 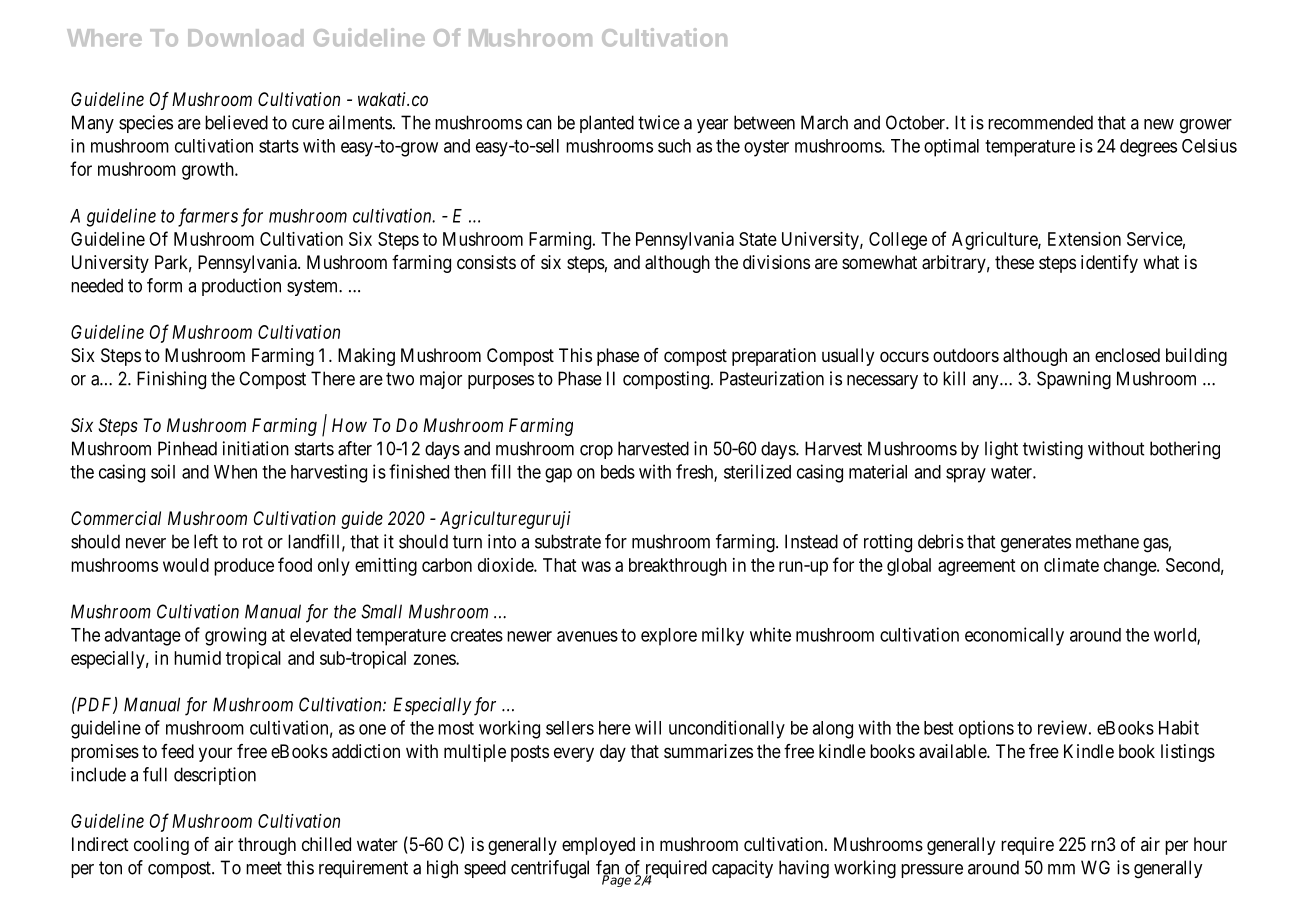 I want to click on State, so click(x=758, y=239).
